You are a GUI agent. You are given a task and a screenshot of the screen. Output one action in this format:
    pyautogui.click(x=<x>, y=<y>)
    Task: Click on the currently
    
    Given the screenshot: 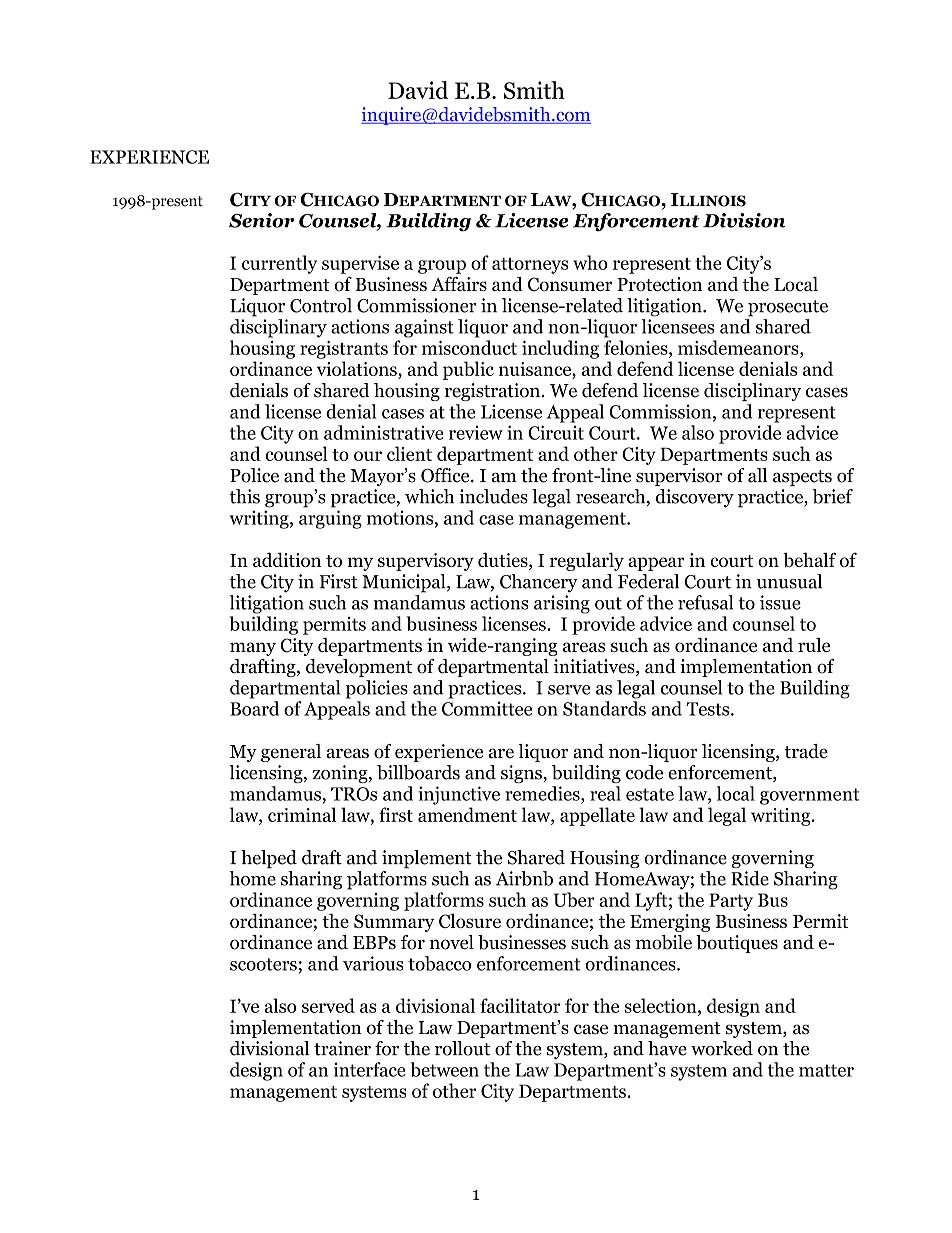 What is the action you would take?
    pyautogui.click(x=279, y=264)
